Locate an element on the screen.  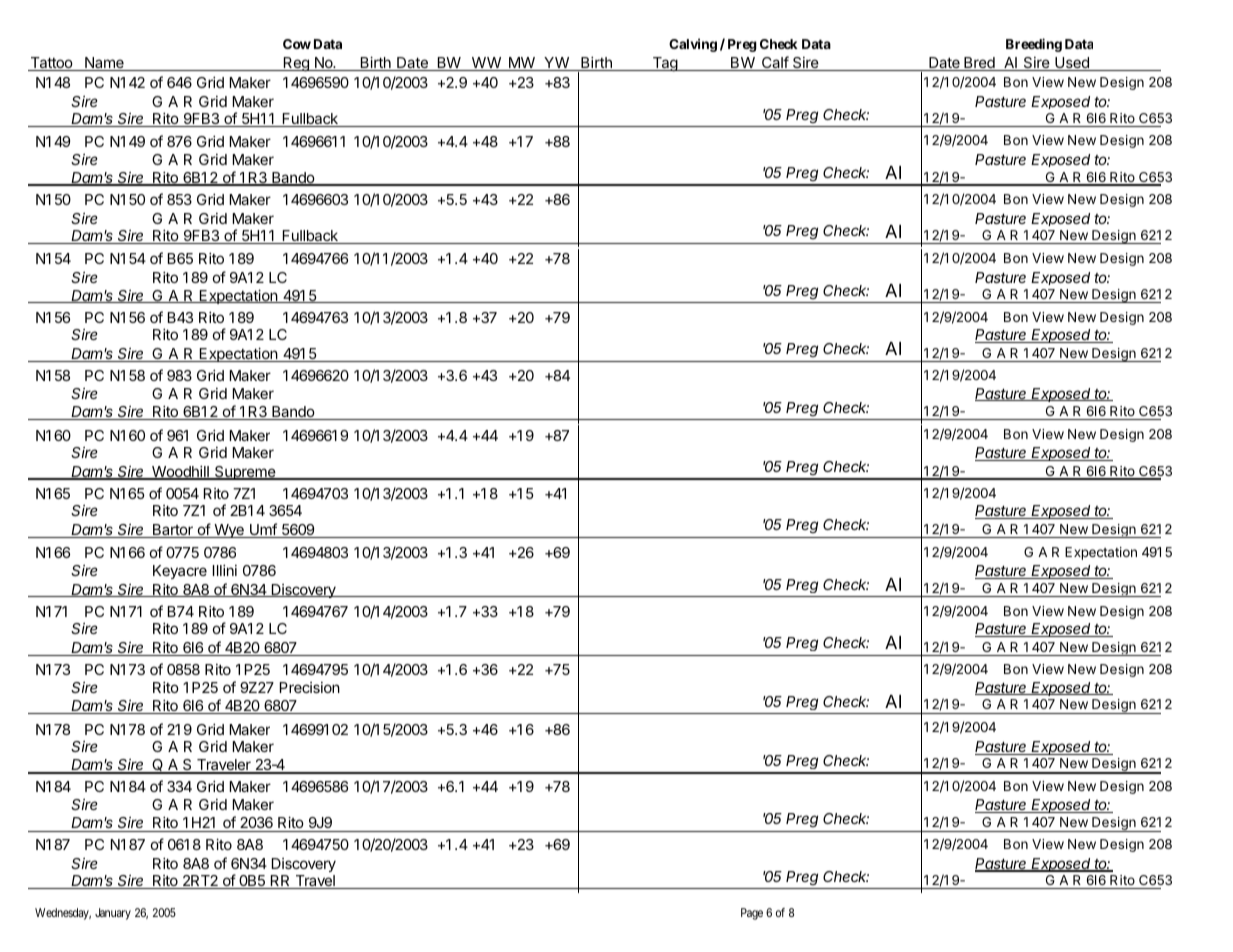
Name is located at coordinates (104, 64).
